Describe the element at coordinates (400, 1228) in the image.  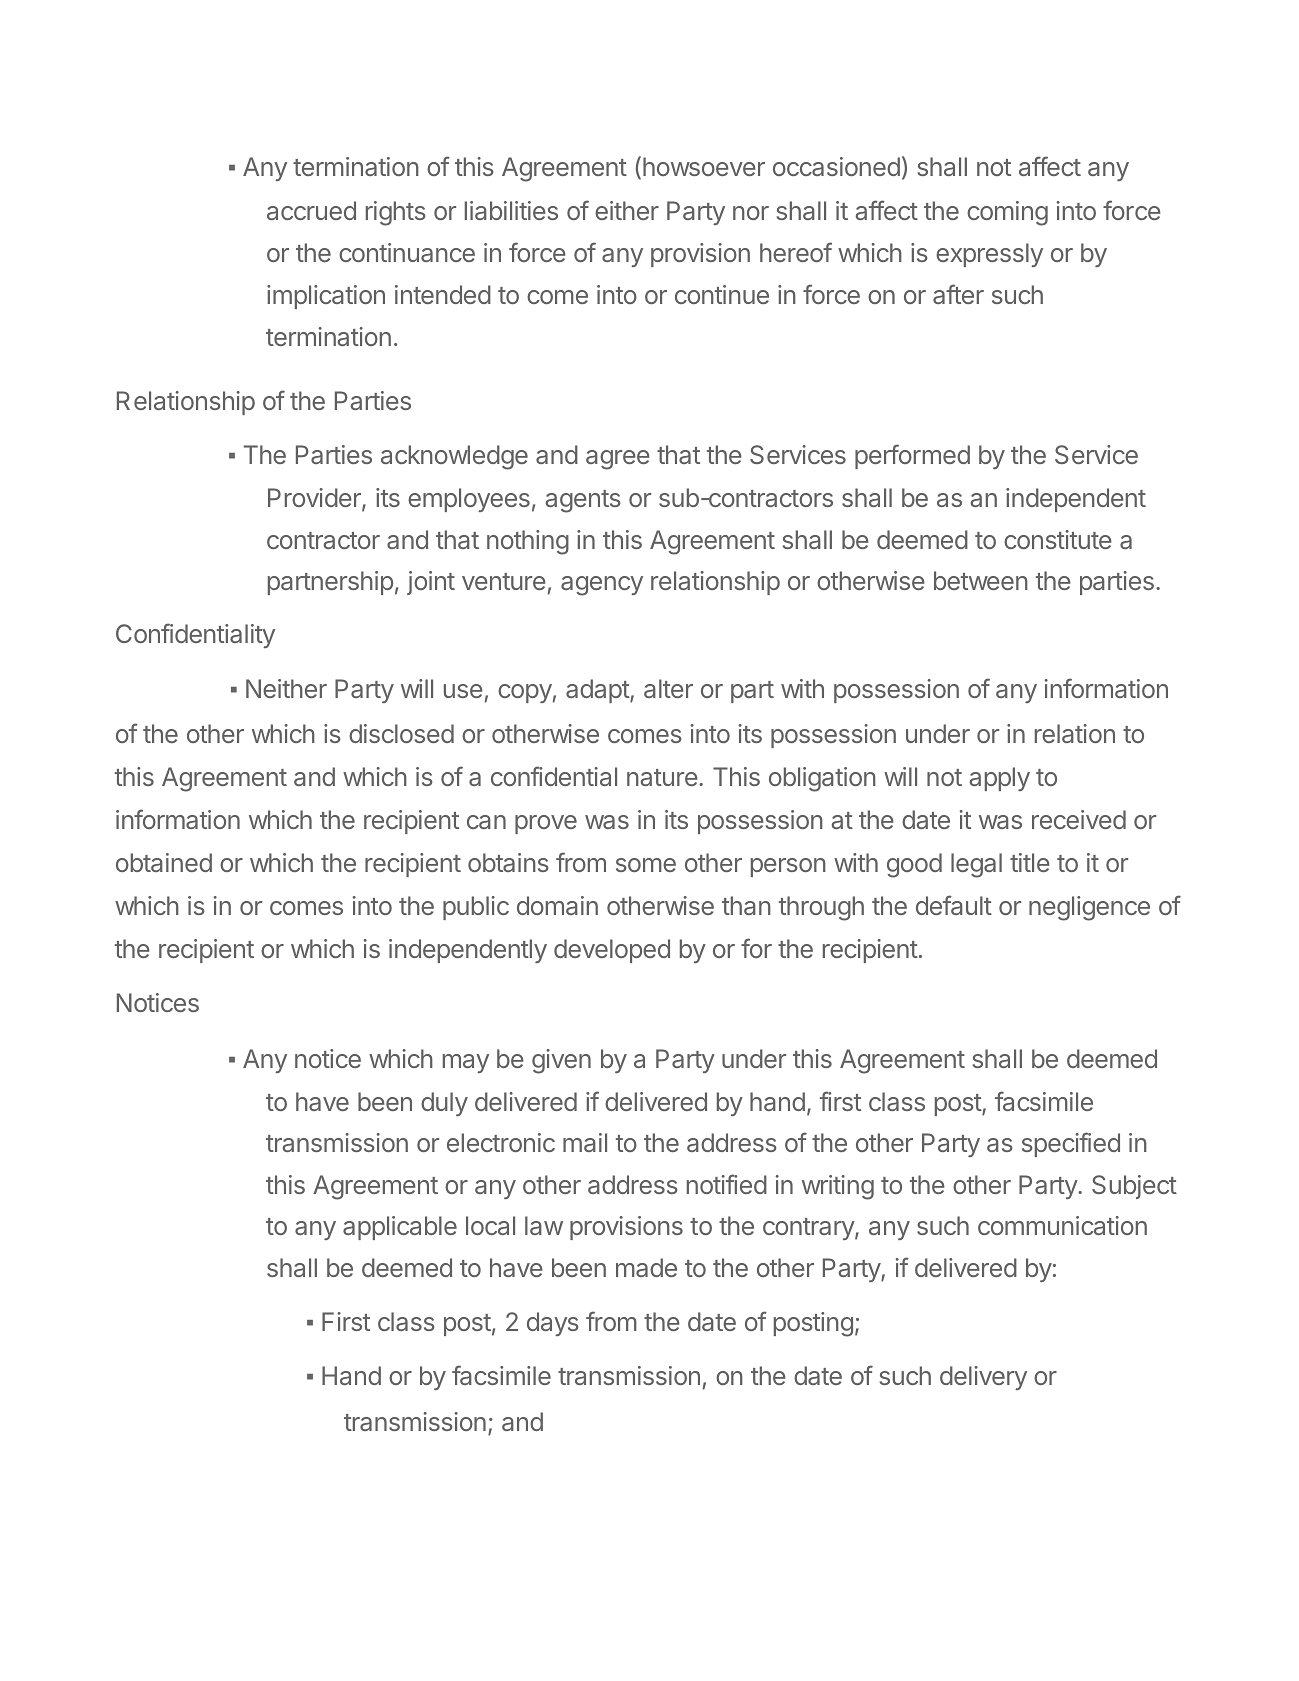
I see `applicable` at that location.
